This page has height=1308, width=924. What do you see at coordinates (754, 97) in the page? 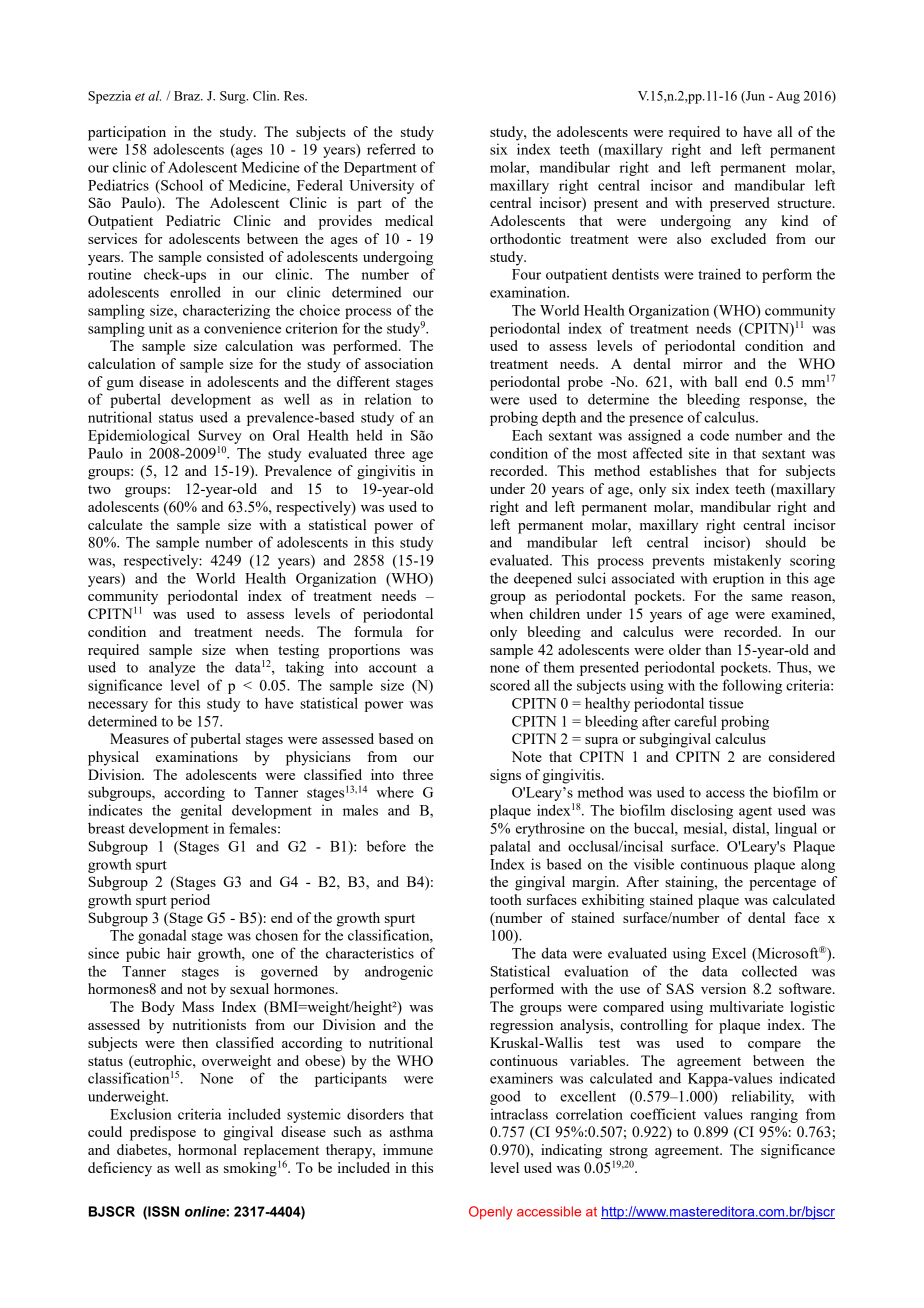
I see `Jun` at bounding box center [754, 97].
